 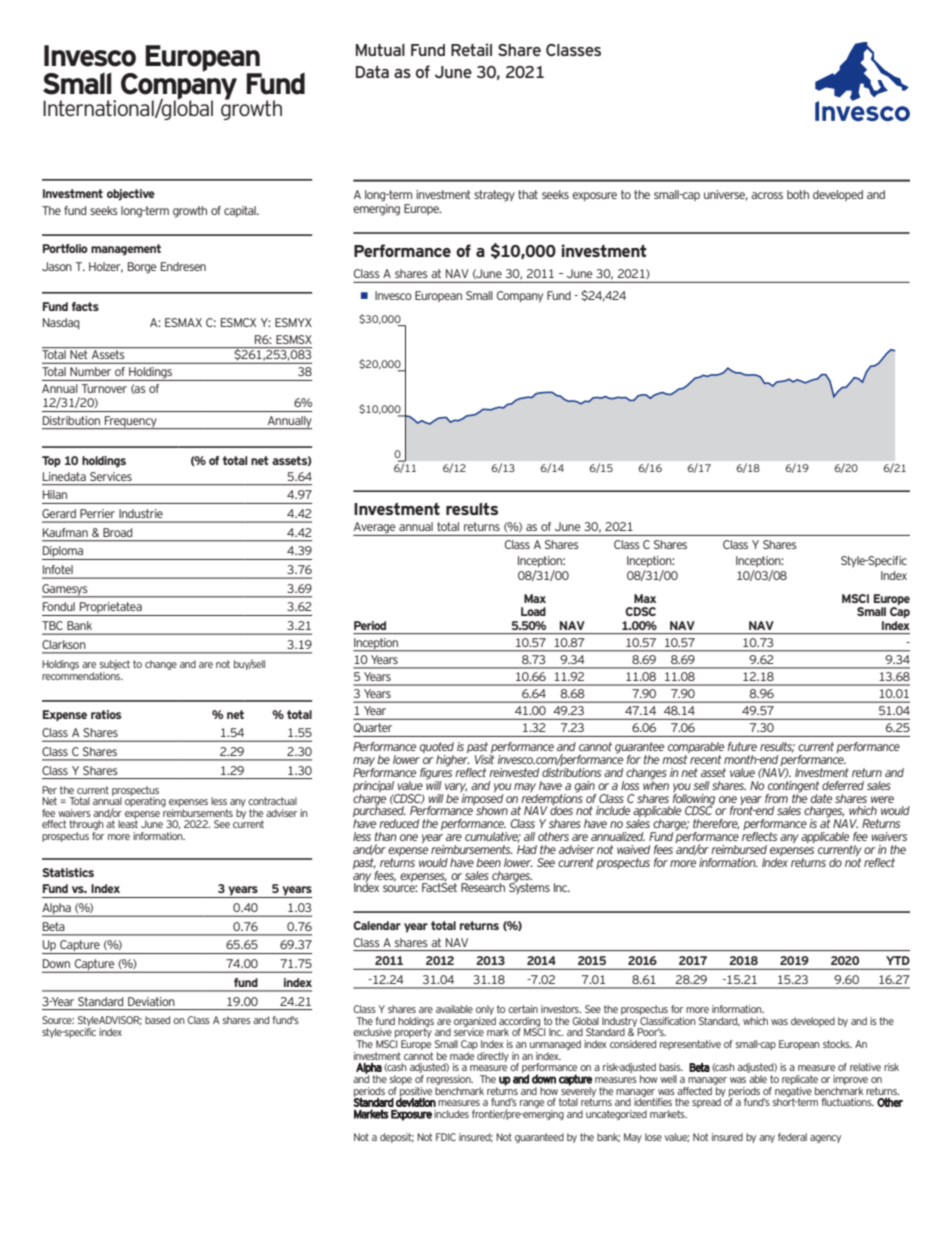 What do you see at coordinates (450, 1081) in the screenshot?
I see `regression` at bounding box center [450, 1081].
